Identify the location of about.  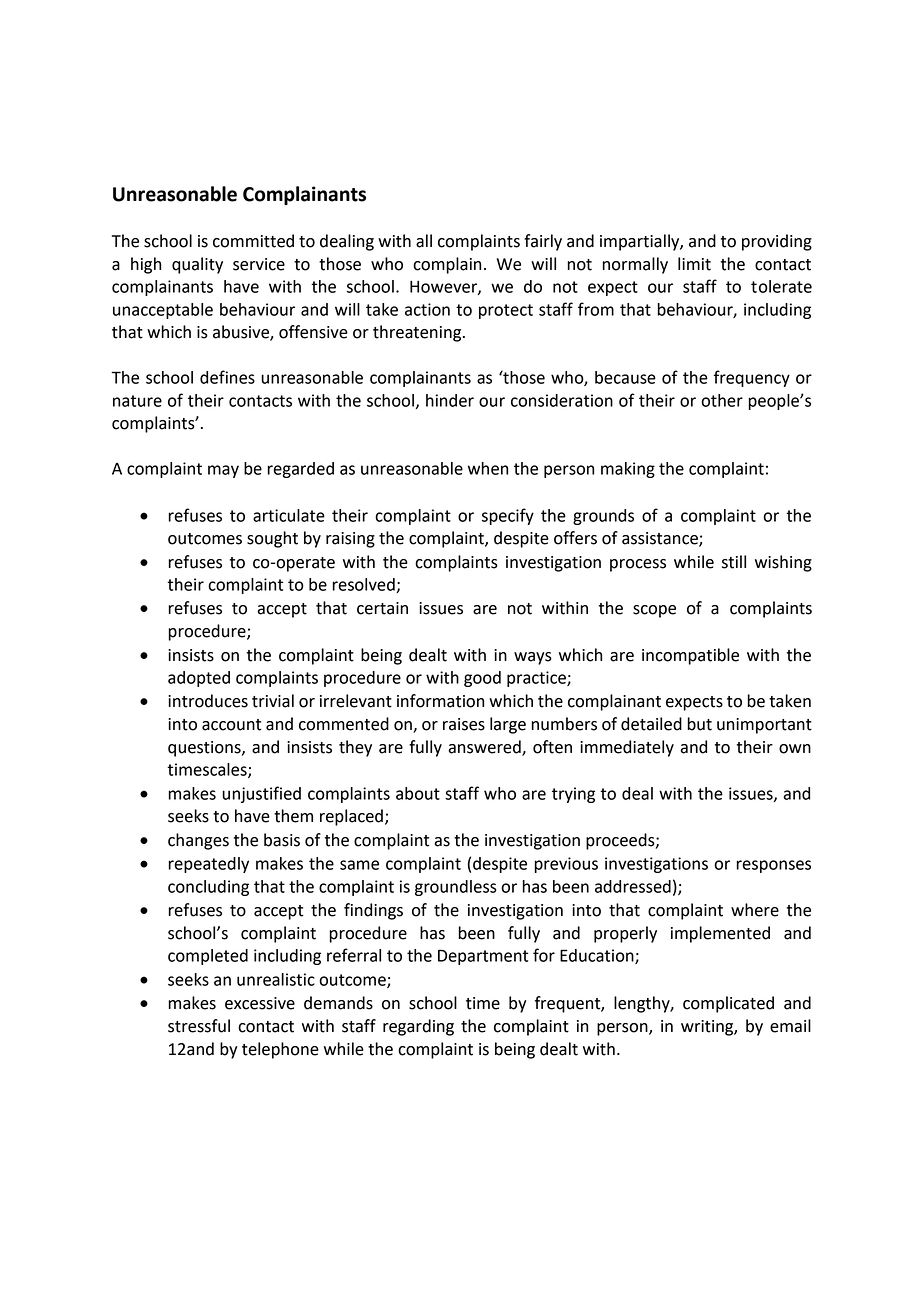
(418, 793).
